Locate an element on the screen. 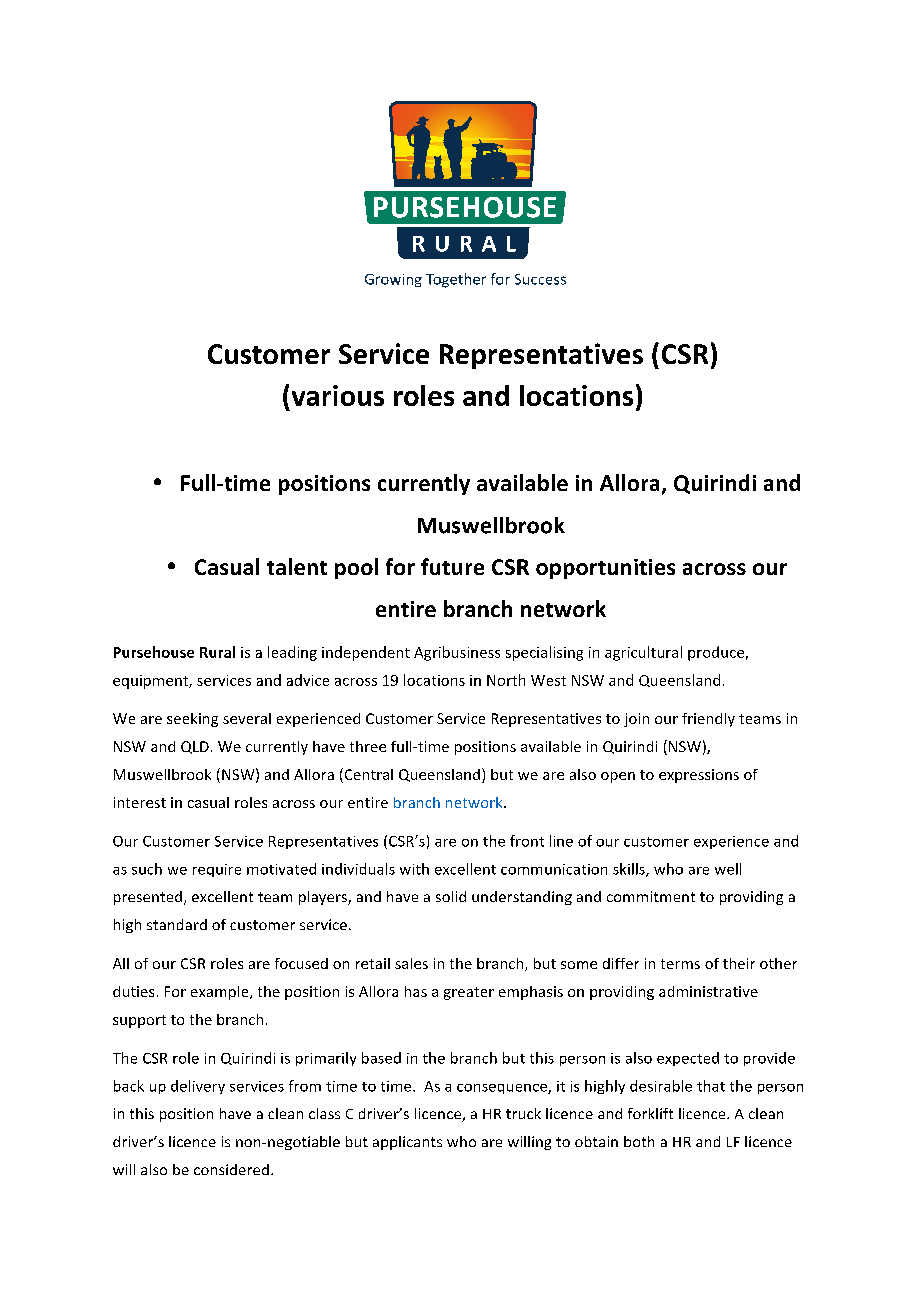  opportunities is located at coordinates (605, 569).
